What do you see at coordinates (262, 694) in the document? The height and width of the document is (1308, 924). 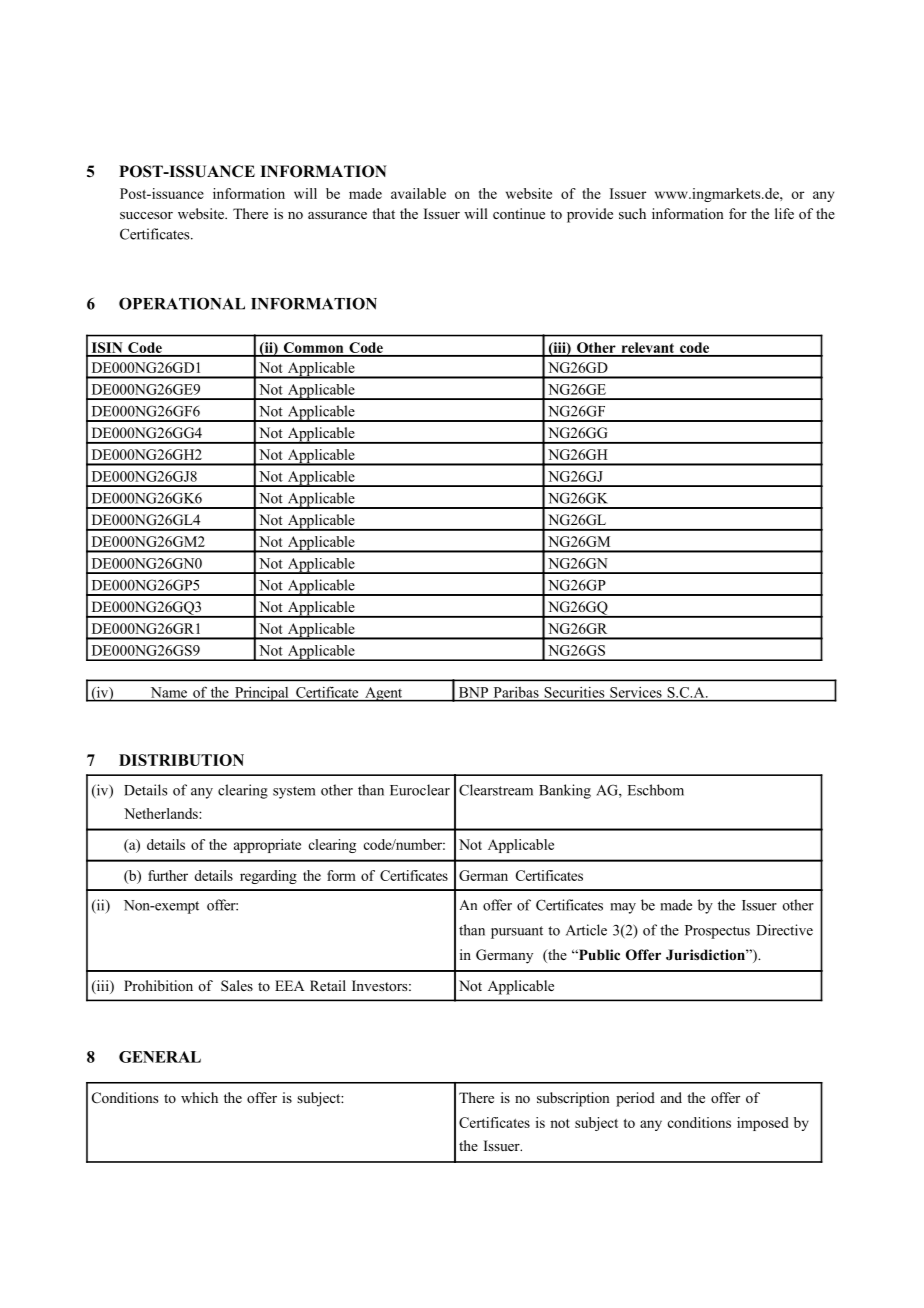 I see `Principal` at bounding box center [262, 694].
